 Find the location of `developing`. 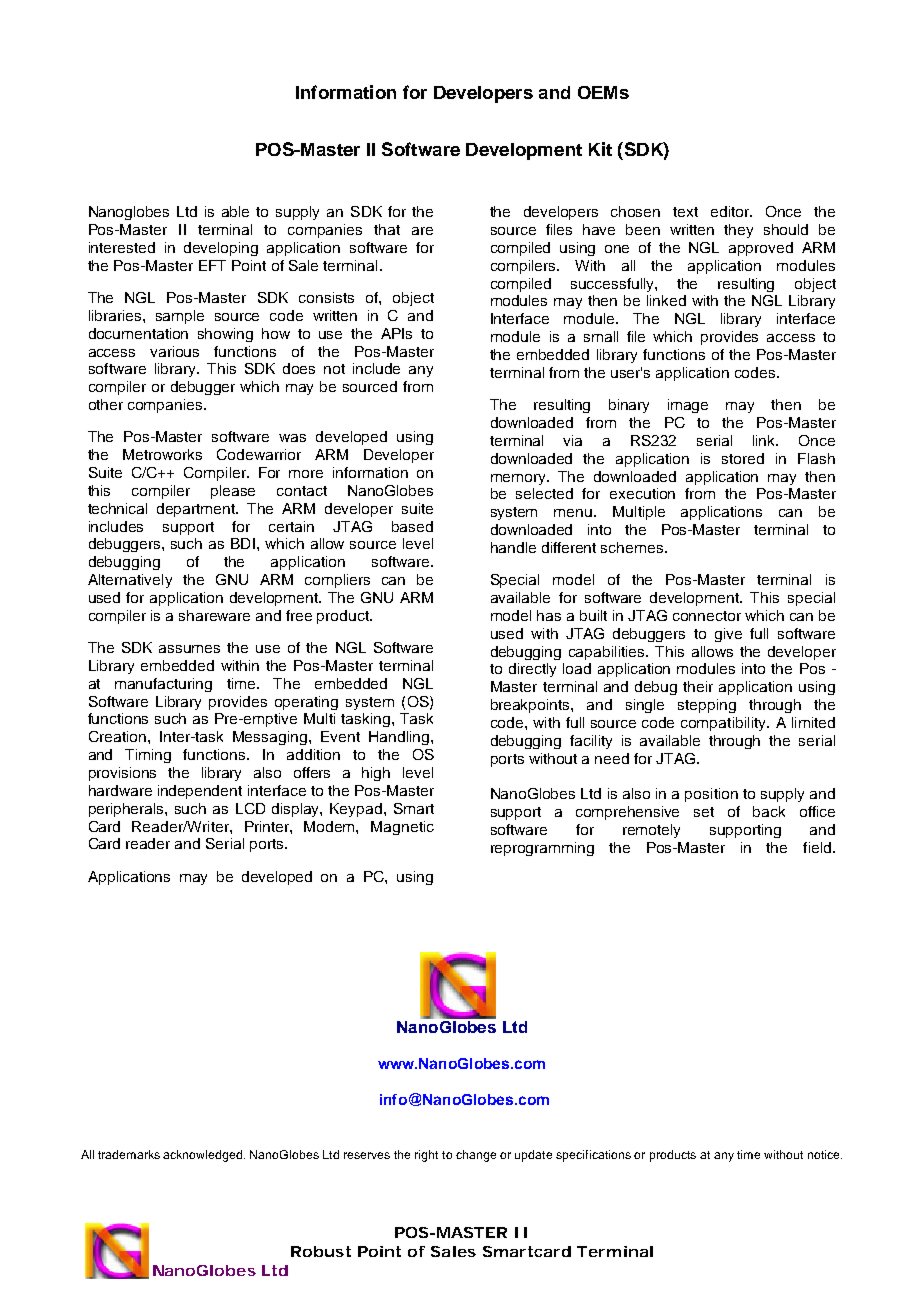

developing is located at coordinates (221, 249).
